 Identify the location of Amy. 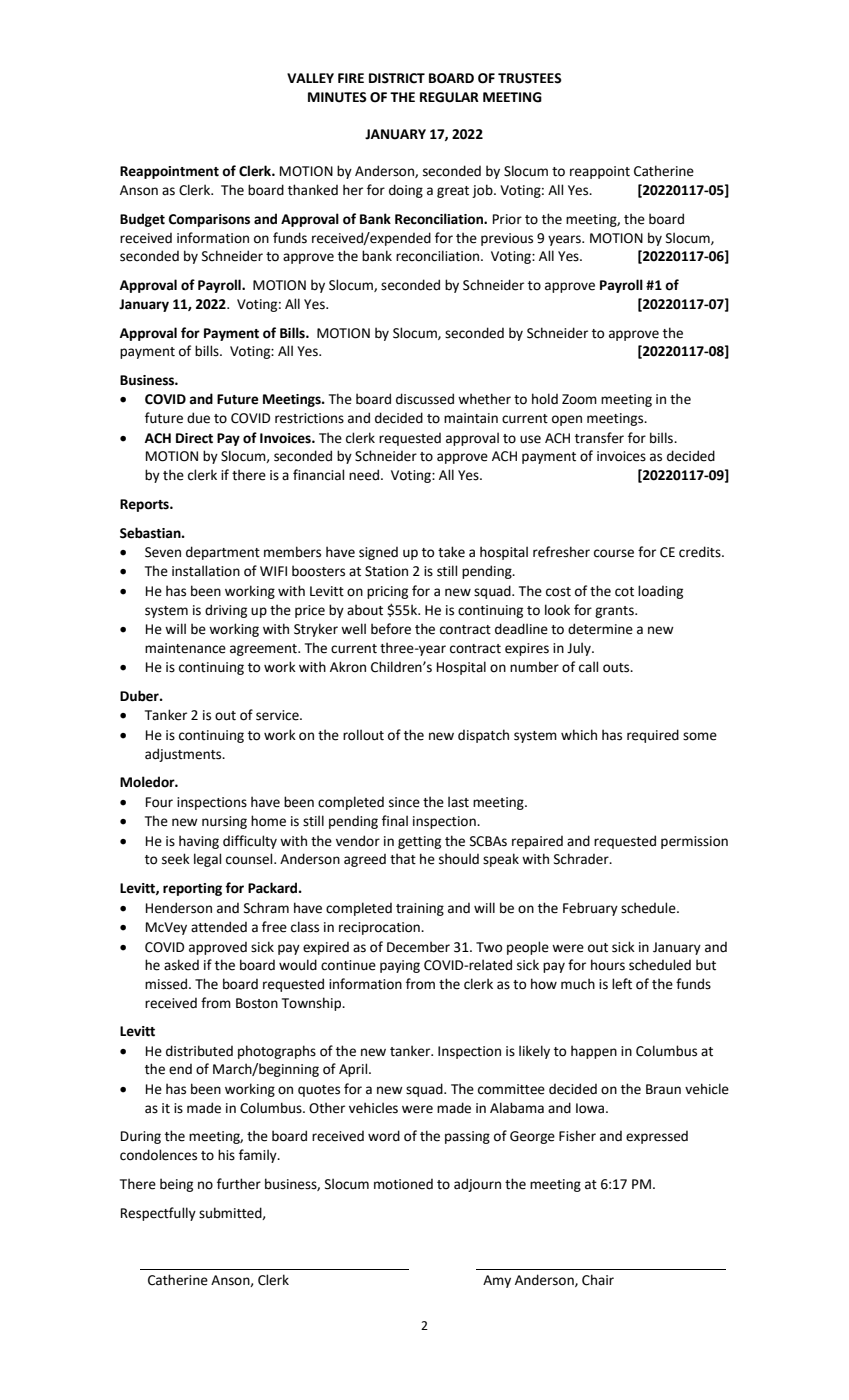
(497, 1281).
